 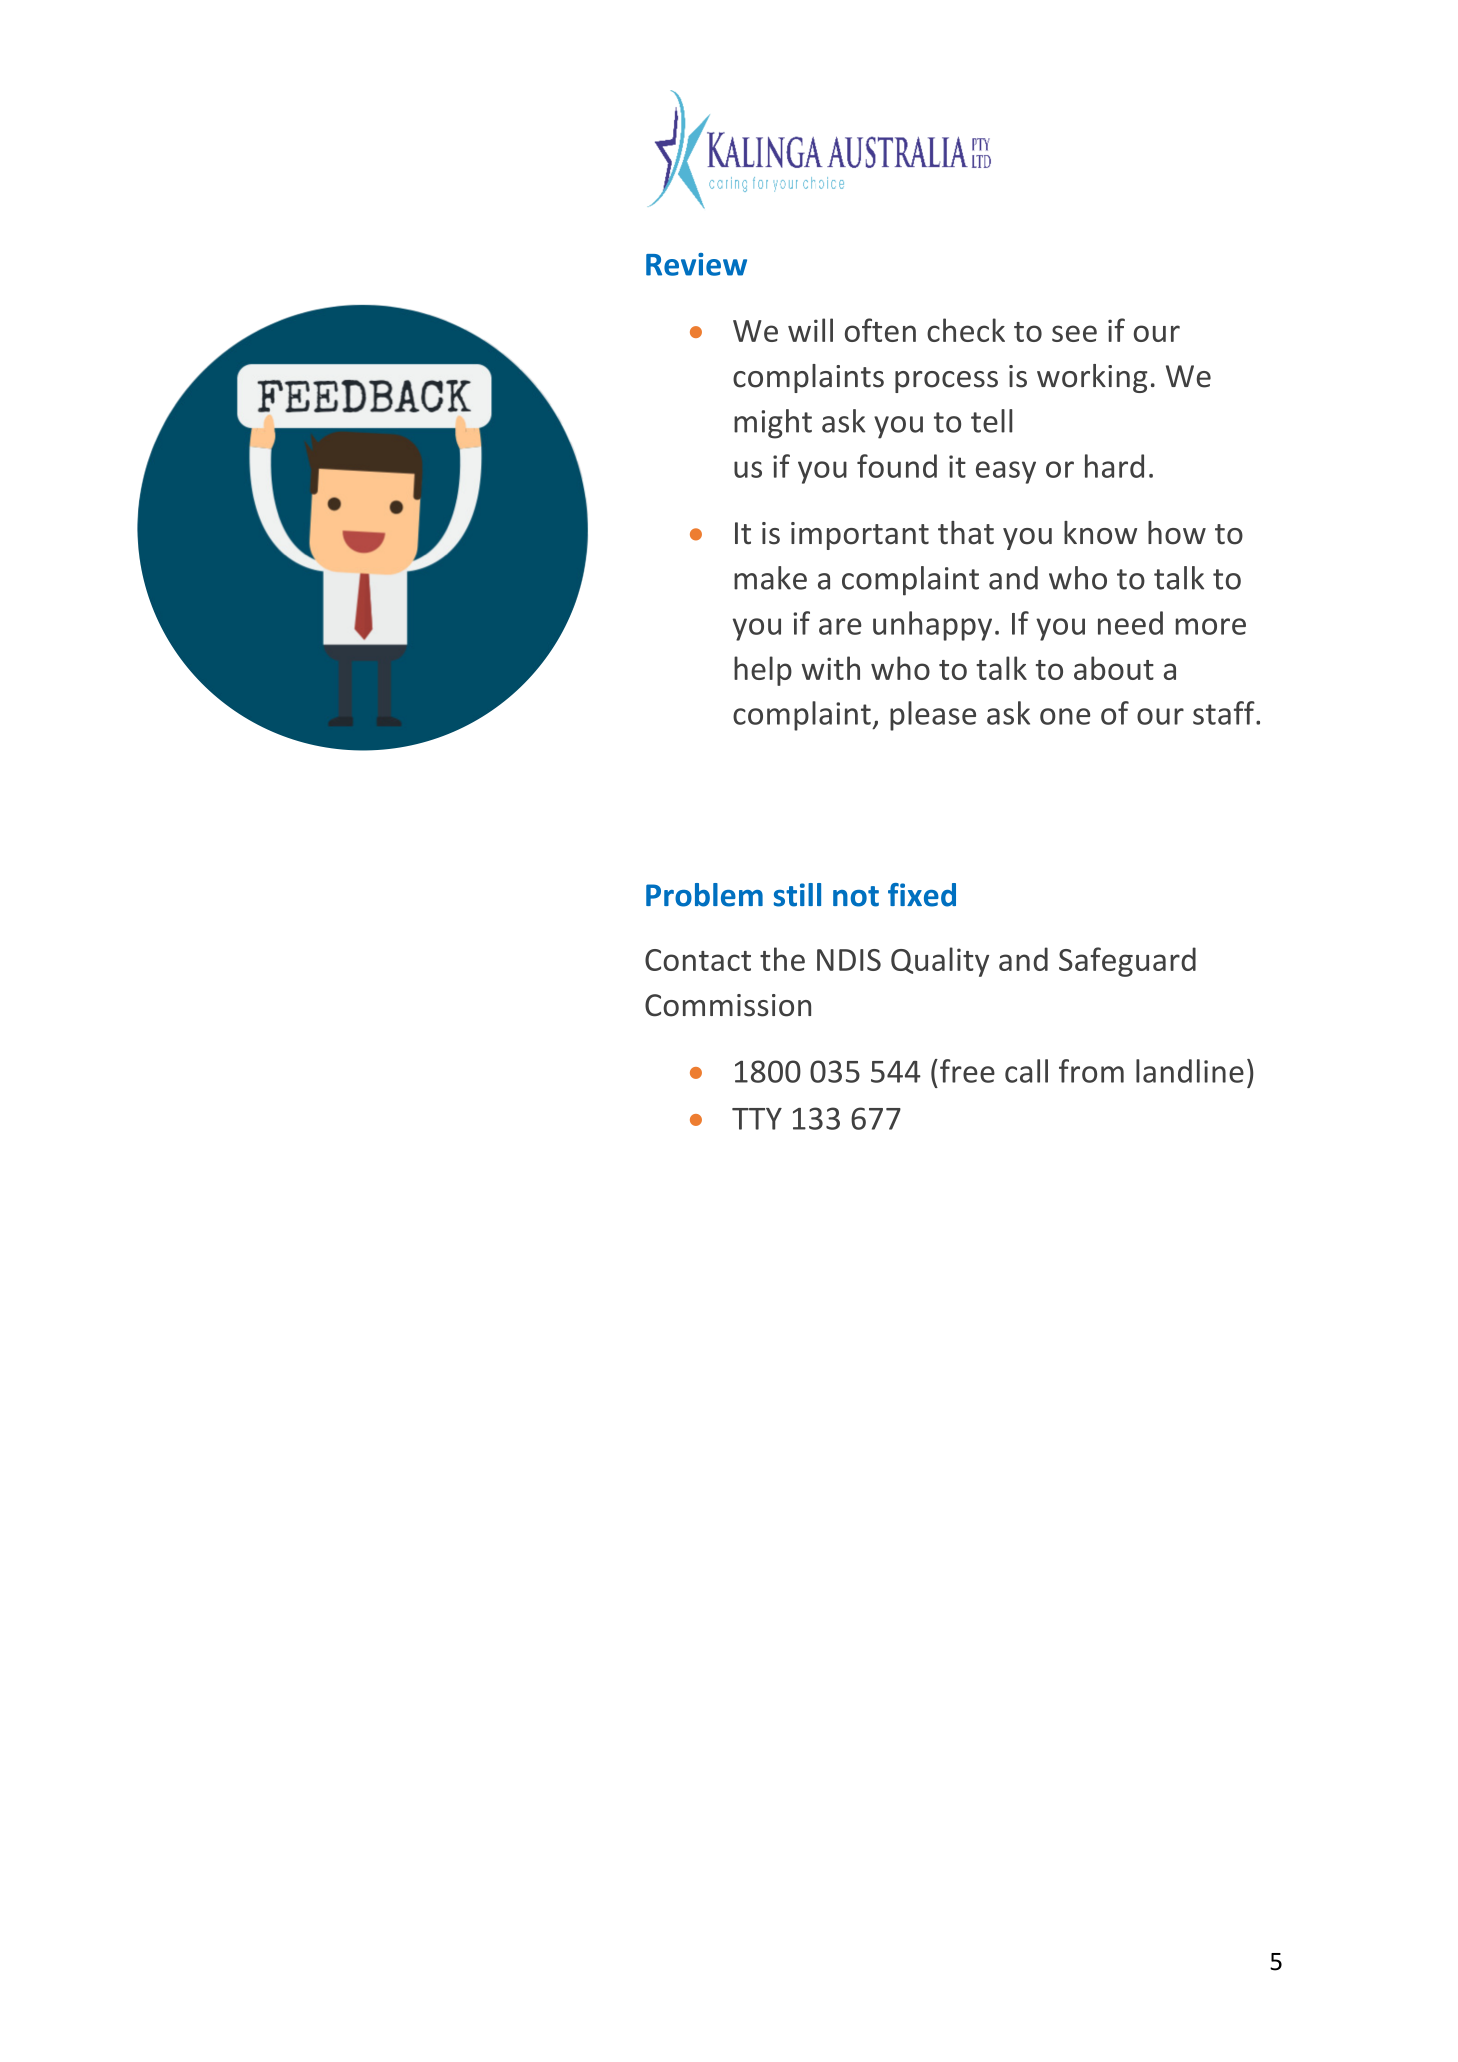 I want to click on TTY, so click(x=757, y=1119).
